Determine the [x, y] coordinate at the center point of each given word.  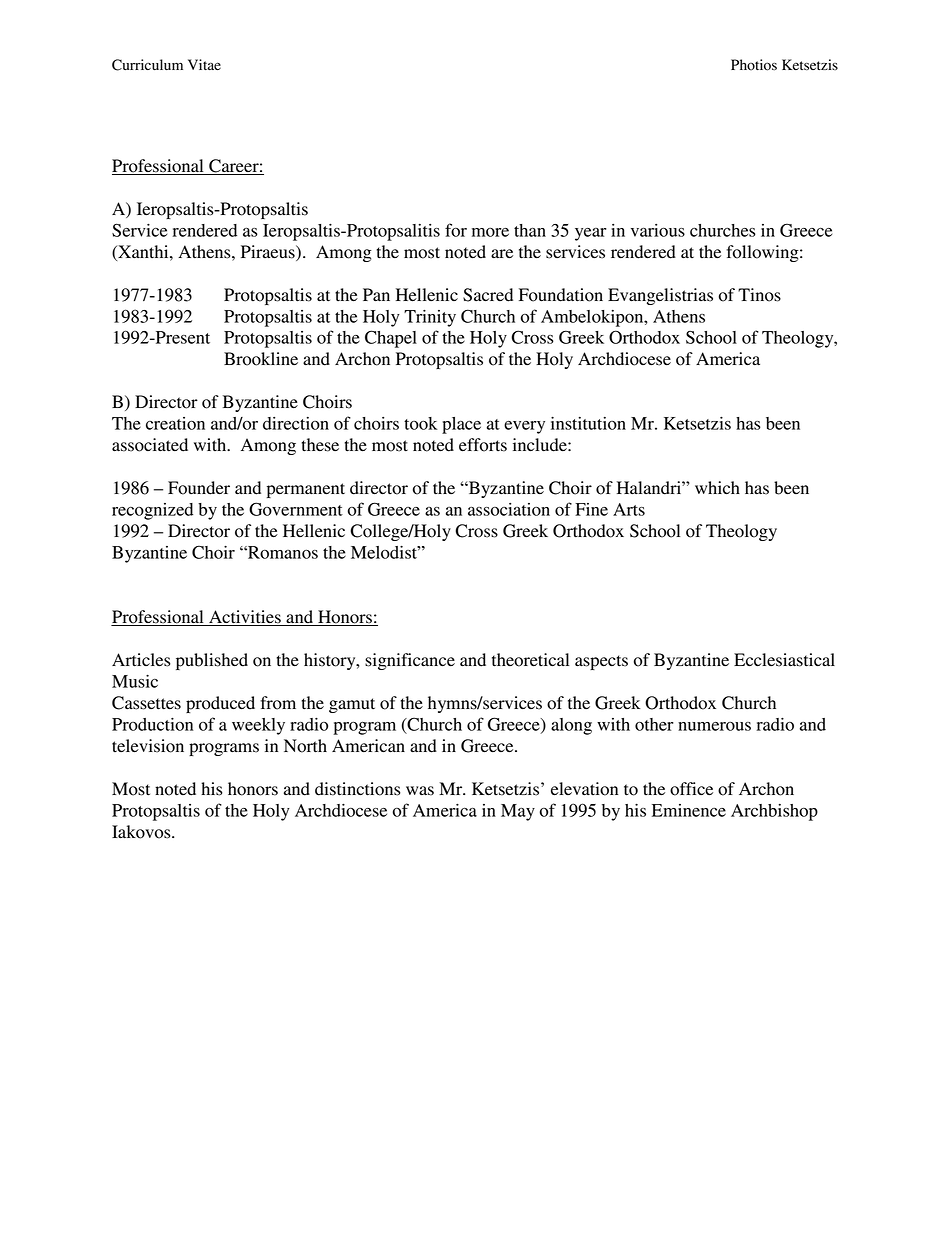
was [420, 791]
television [148, 746]
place [461, 425]
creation [175, 423]
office [691, 789]
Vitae [204, 65]
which [717, 488]
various [658, 230]
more [490, 232]
